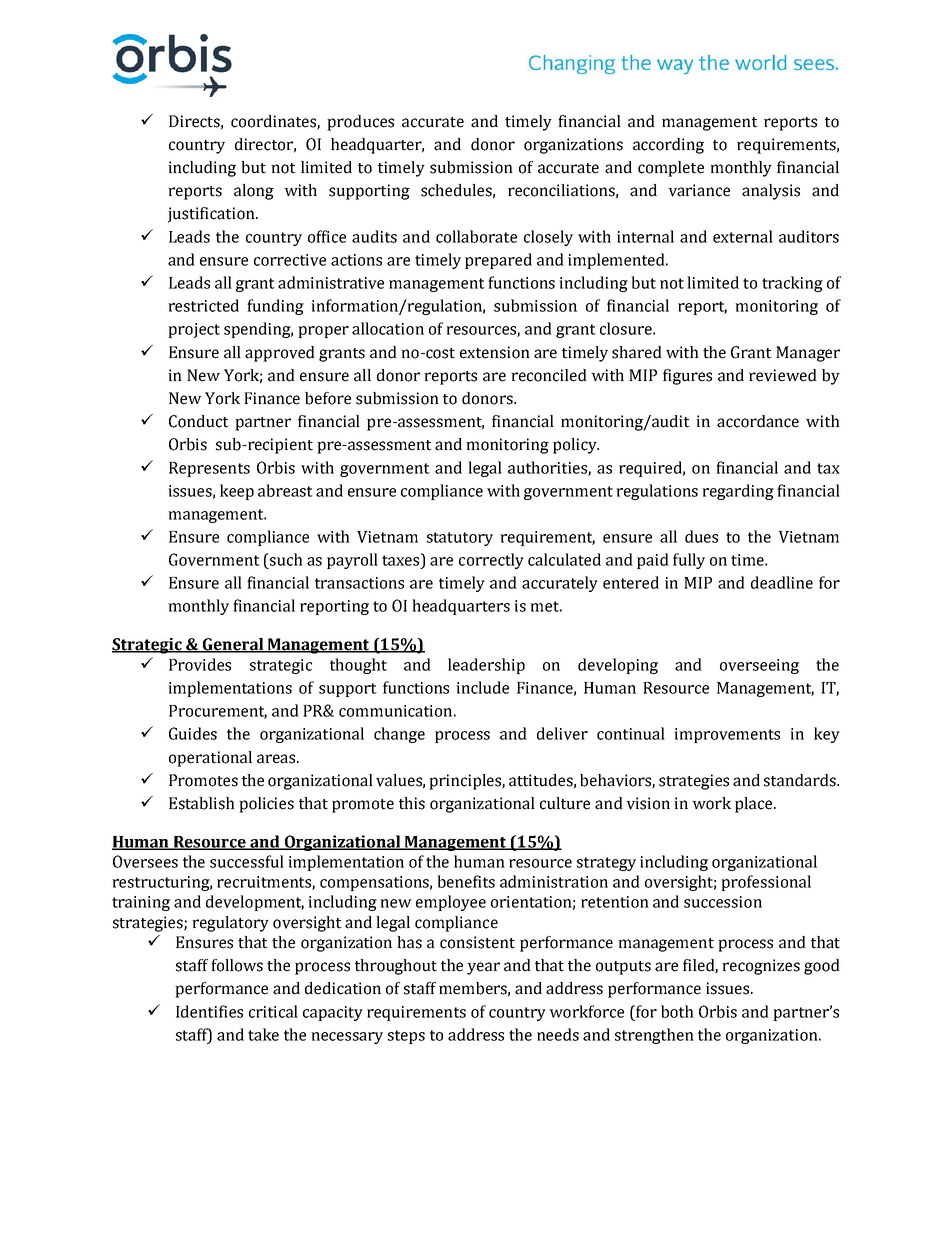 The height and width of the screenshot is (1233, 952). What do you see at coordinates (491, 561) in the screenshot?
I see `correctly` at bounding box center [491, 561].
